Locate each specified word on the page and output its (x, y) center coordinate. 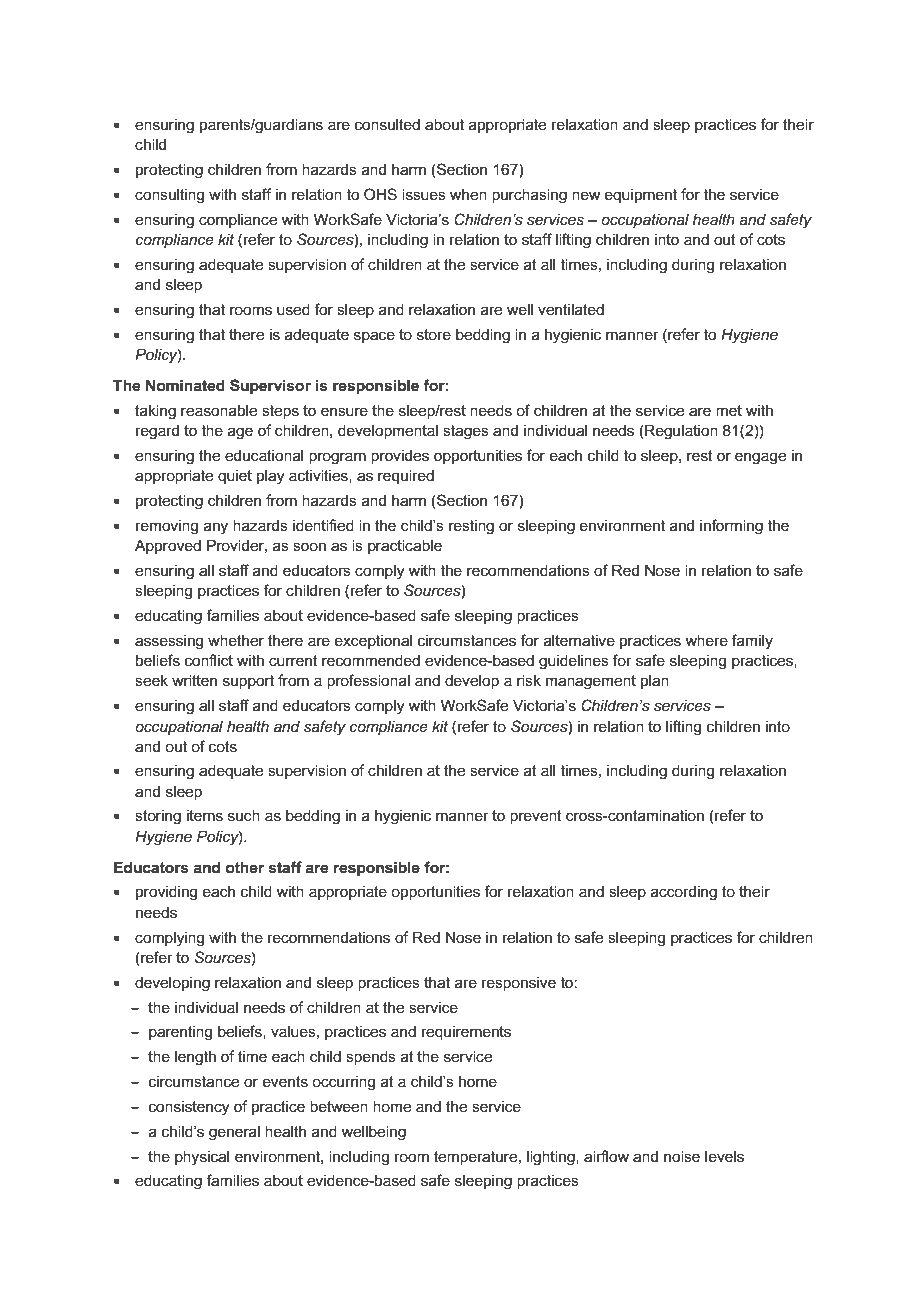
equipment (641, 196)
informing (731, 527)
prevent (536, 817)
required (406, 476)
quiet (235, 477)
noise (682, 1156)
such (244, 815)
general (234, 1133)
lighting (552, 1158)
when (468, 194)
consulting (169, 196)
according (684, 893)
